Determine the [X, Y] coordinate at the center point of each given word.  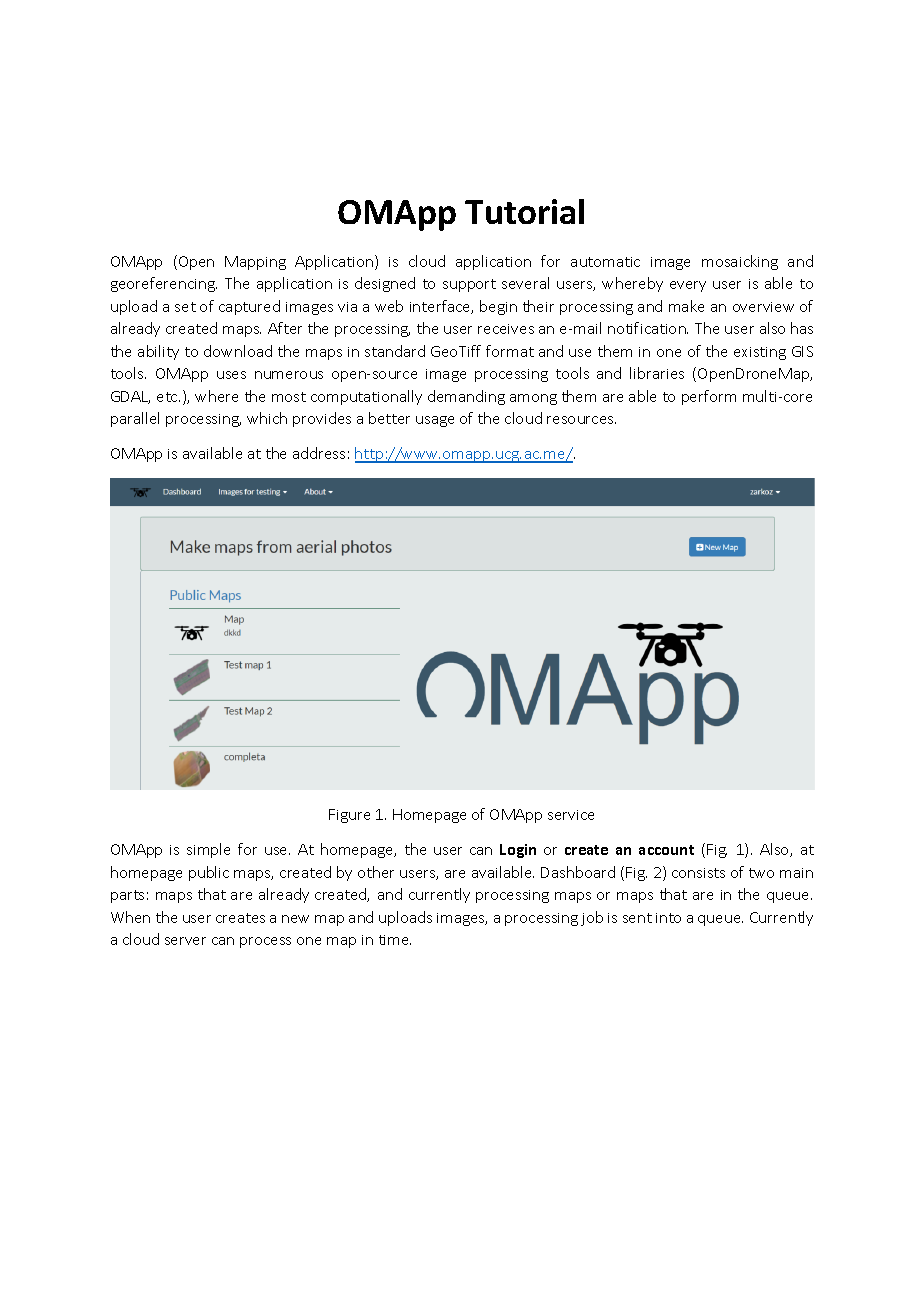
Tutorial [524, 211]
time [395, 940]
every [688, 286]
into [668, 918]
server [185, 941]
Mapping [255, 263]
